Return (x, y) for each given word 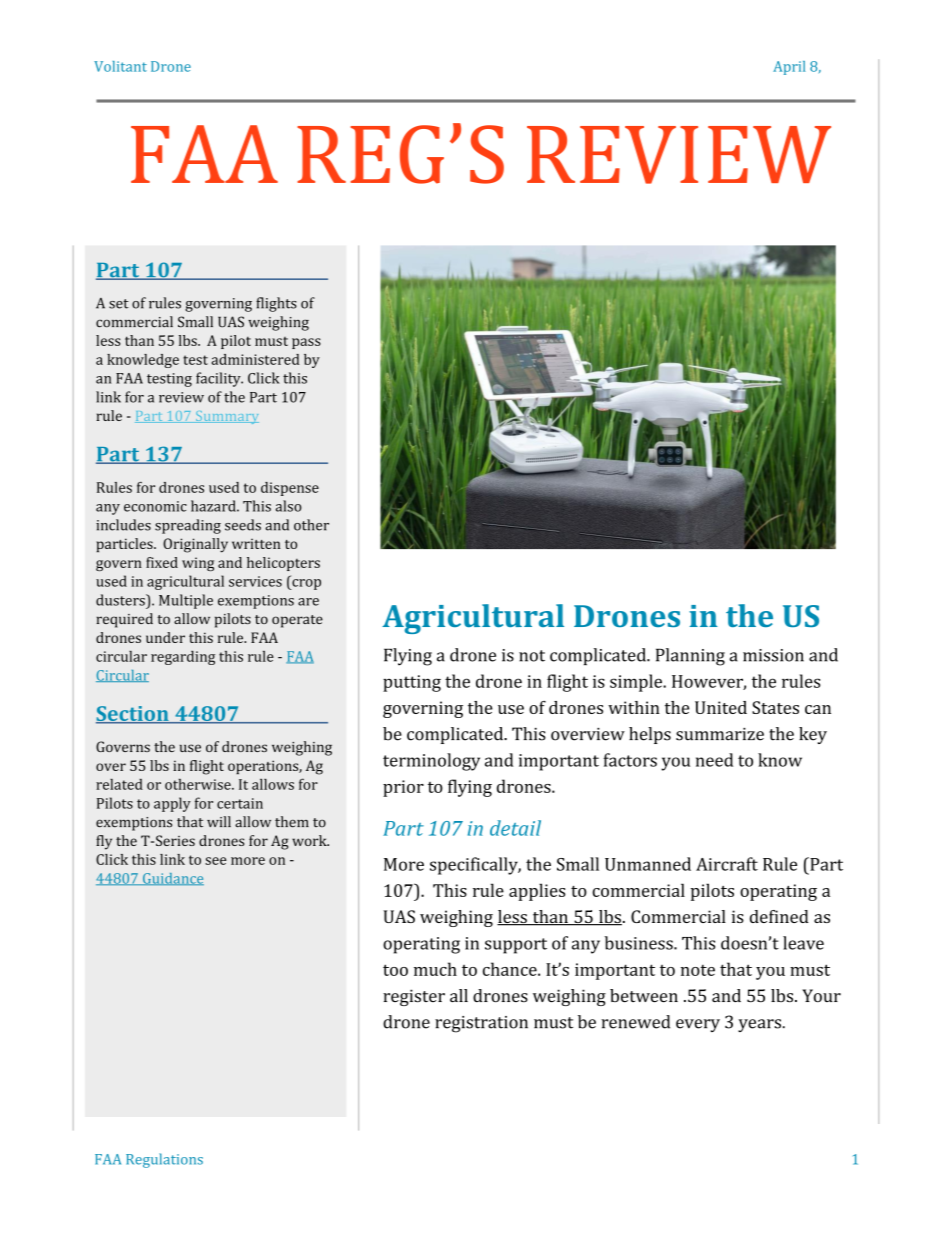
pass (306, 343)
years (759, 1025)
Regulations (164, 1160)
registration (481, 1024)
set (119, 304)
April (789, 68)
